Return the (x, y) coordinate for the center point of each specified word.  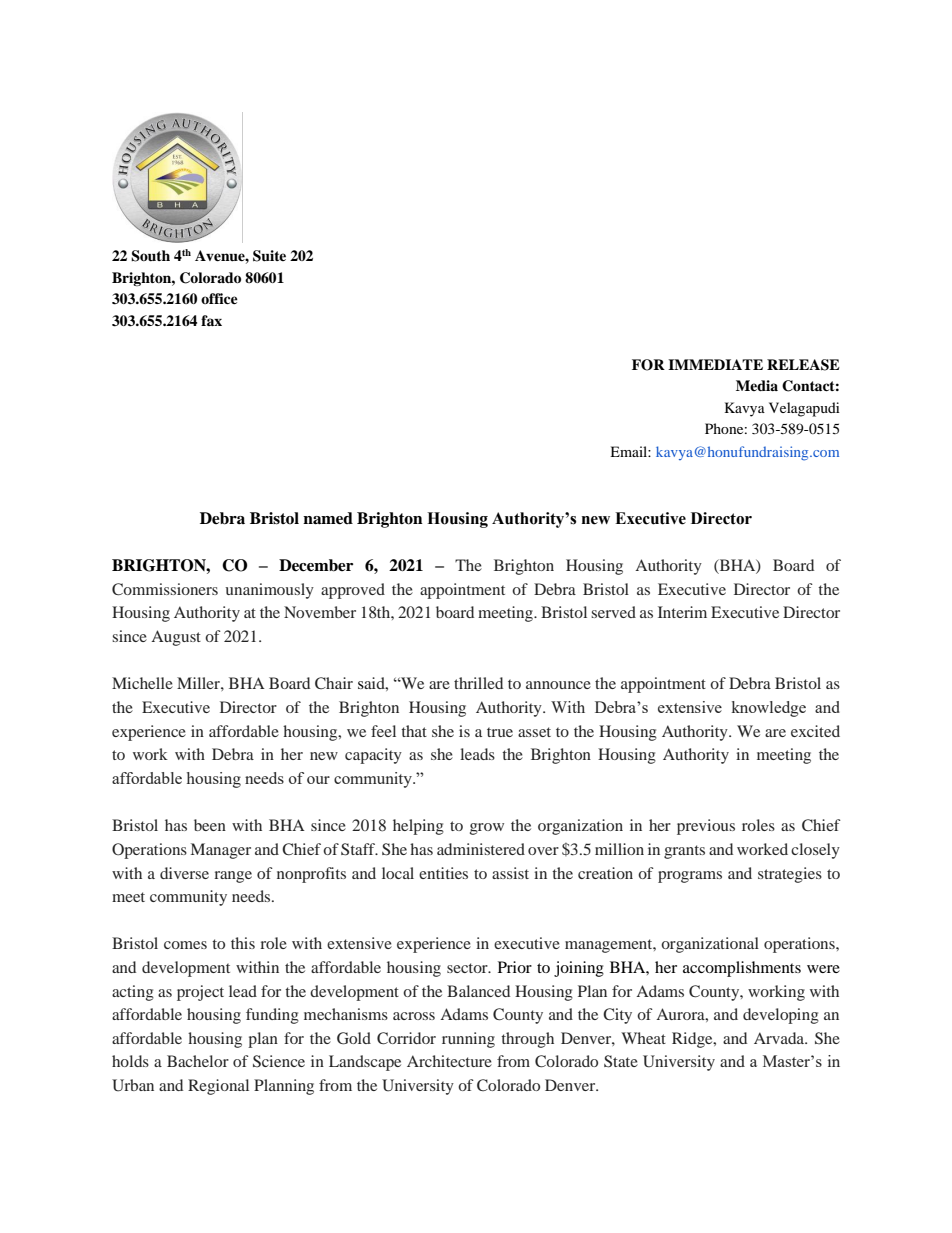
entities (443, 873)
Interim (682, 612)
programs (690, 877)
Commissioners (165, 589)
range (233, 877)
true (500, 732)
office (219, 298)
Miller (199, 683)
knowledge (768, 709)
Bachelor (198, 1061)
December (316, 565)
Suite (269, 256)
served (613, 612)
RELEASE (803, 365)
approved (353, 591)
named (328, 518)
